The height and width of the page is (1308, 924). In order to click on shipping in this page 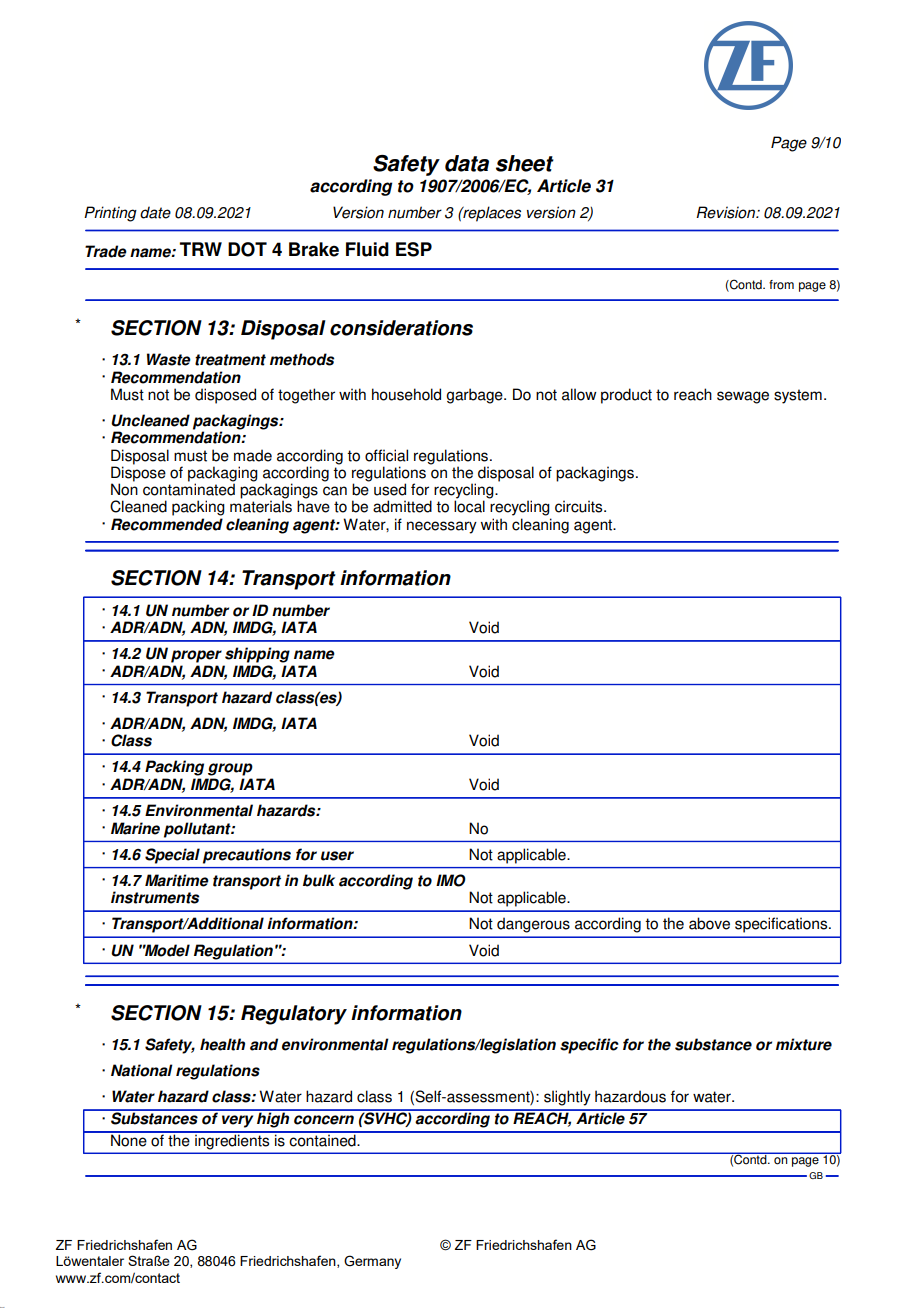, I will do `click(257, 655)`.
